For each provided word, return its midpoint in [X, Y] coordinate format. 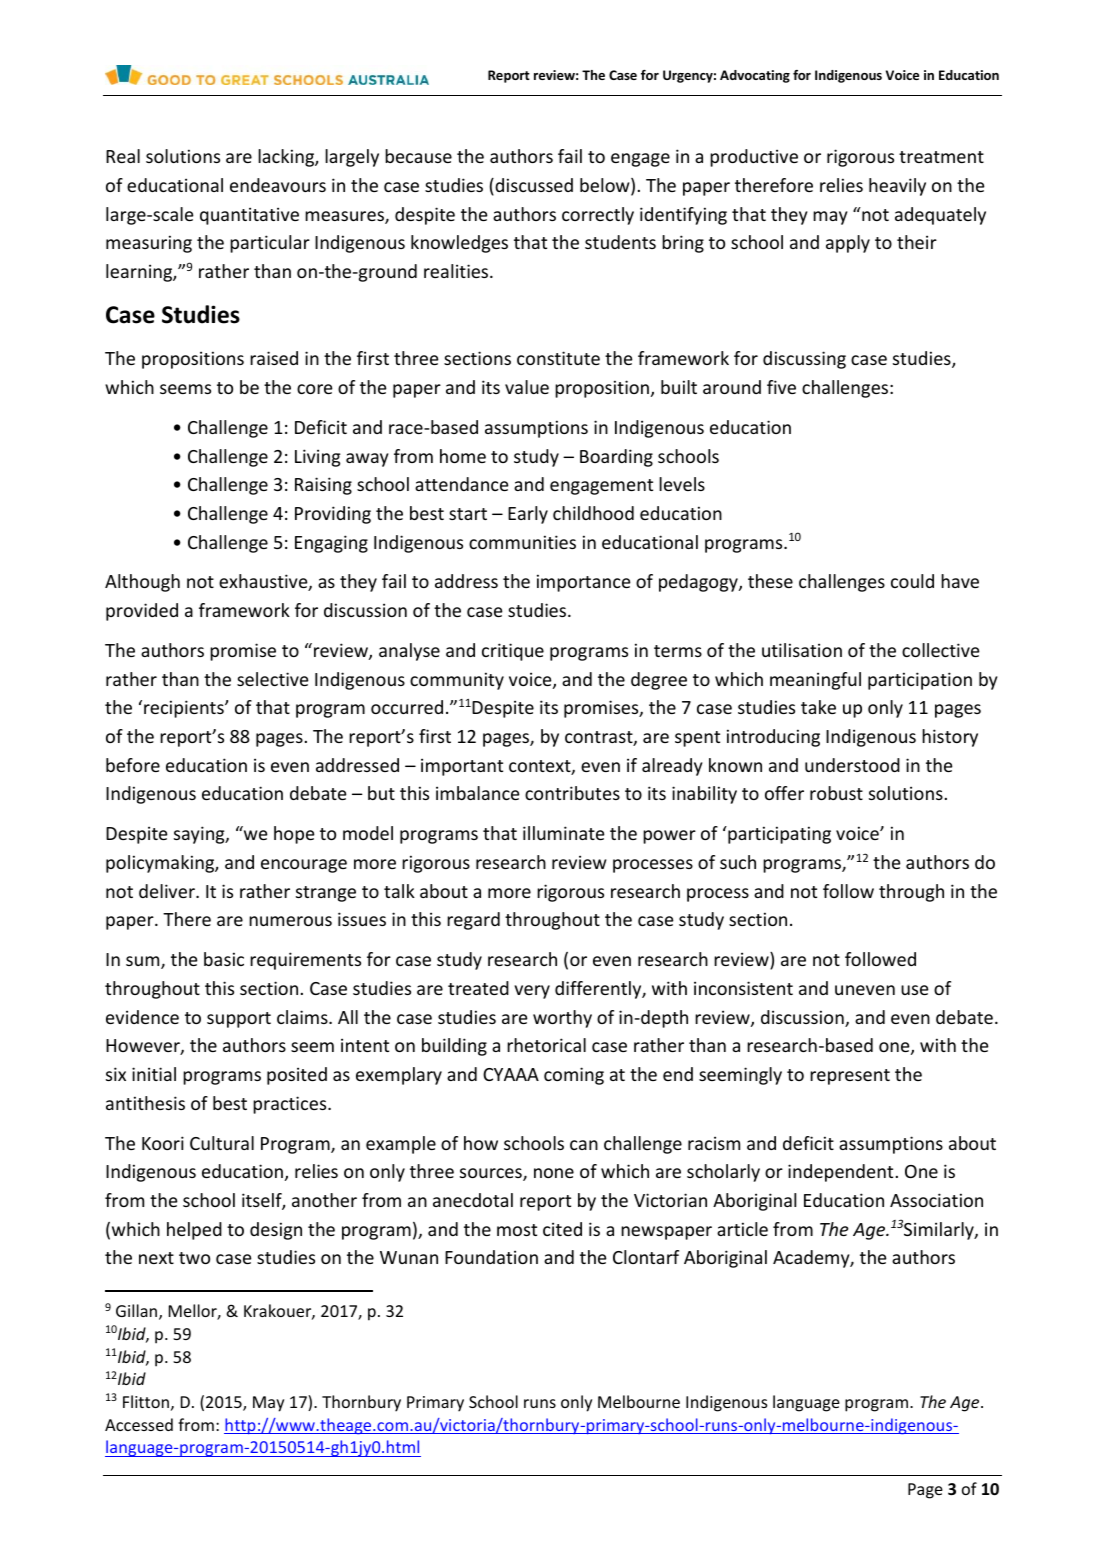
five [781, 387]
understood [852, 765]
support [239, 1020]
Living [317, 458]
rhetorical [546, 1045]
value [527, 387]
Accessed [139, 1424]
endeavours [278, 185]
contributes [572, 793]
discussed [533, 186]
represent [850, 1077]
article [742, 1229]
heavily [897, 187]
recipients [185, 709]
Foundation [491, 1257]
